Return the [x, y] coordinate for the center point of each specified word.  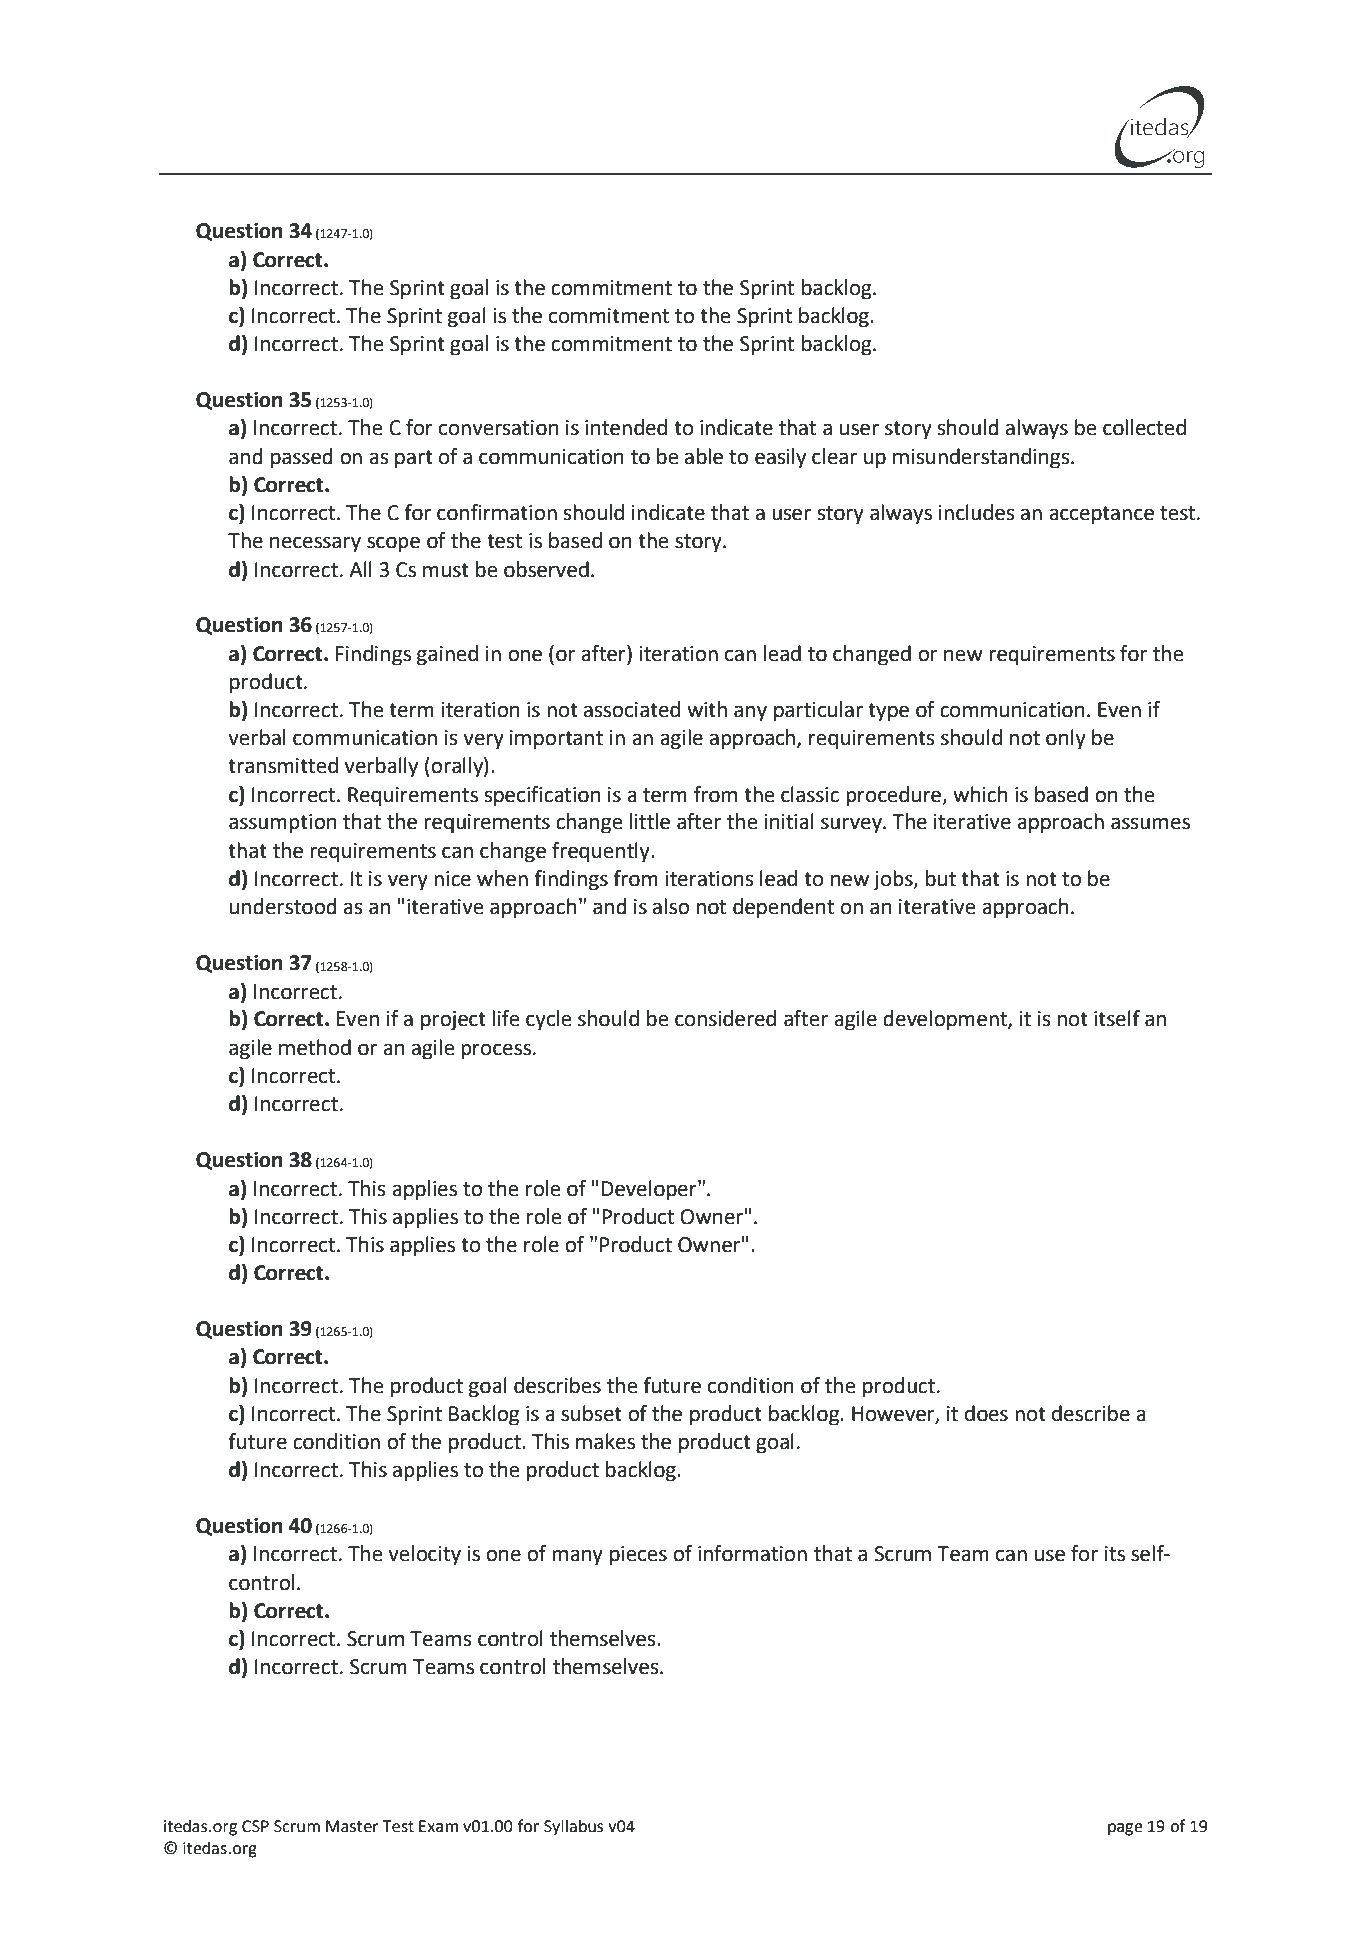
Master [352, 1826]
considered [725, 1018]
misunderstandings [982, 458]
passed [302, 458]
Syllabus [573, 1827]
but [941, 878]
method [315, 1047]
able [704, 456]
